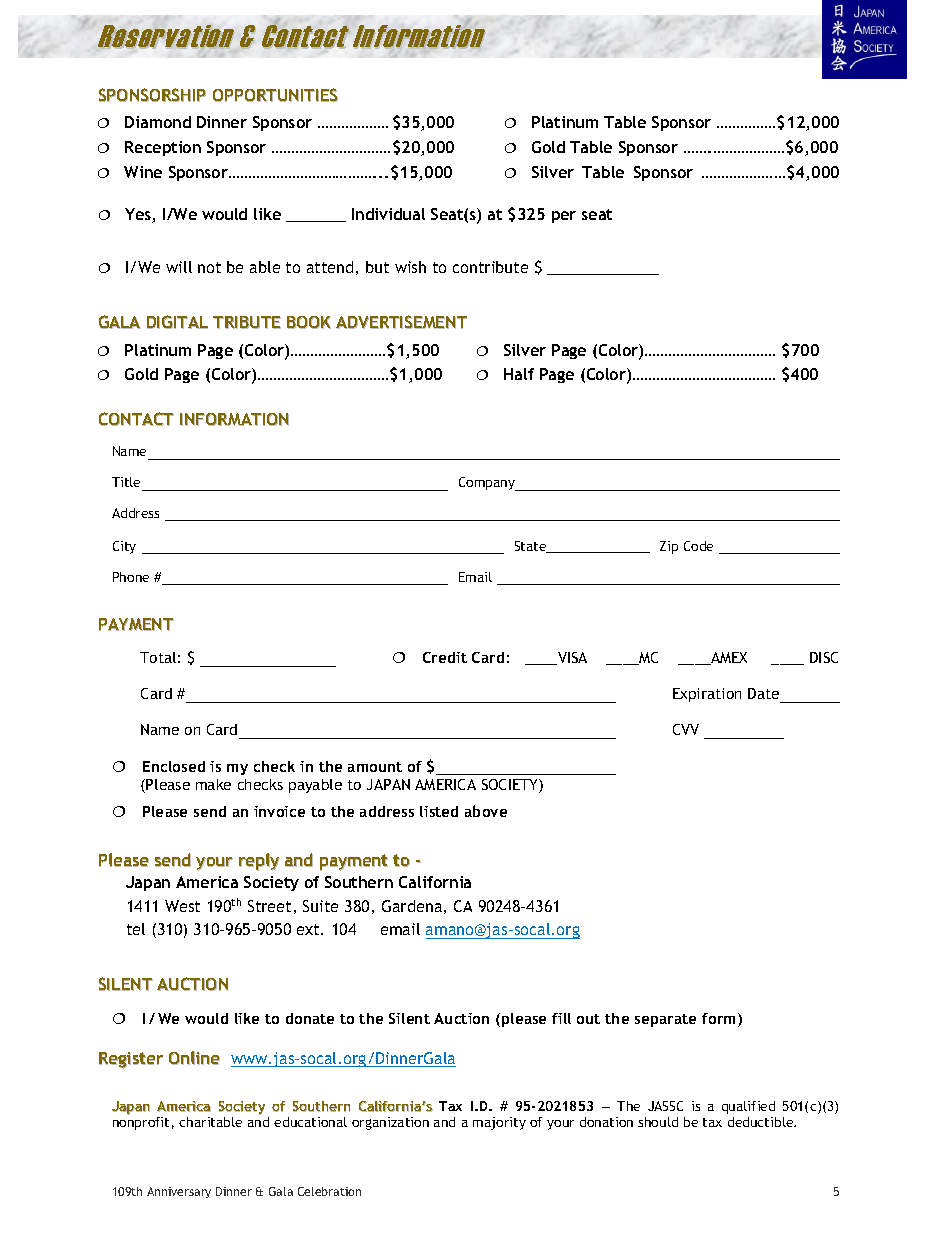 This screenshot has width=952, height=1233. I want to click on West, so click(182, 906).
